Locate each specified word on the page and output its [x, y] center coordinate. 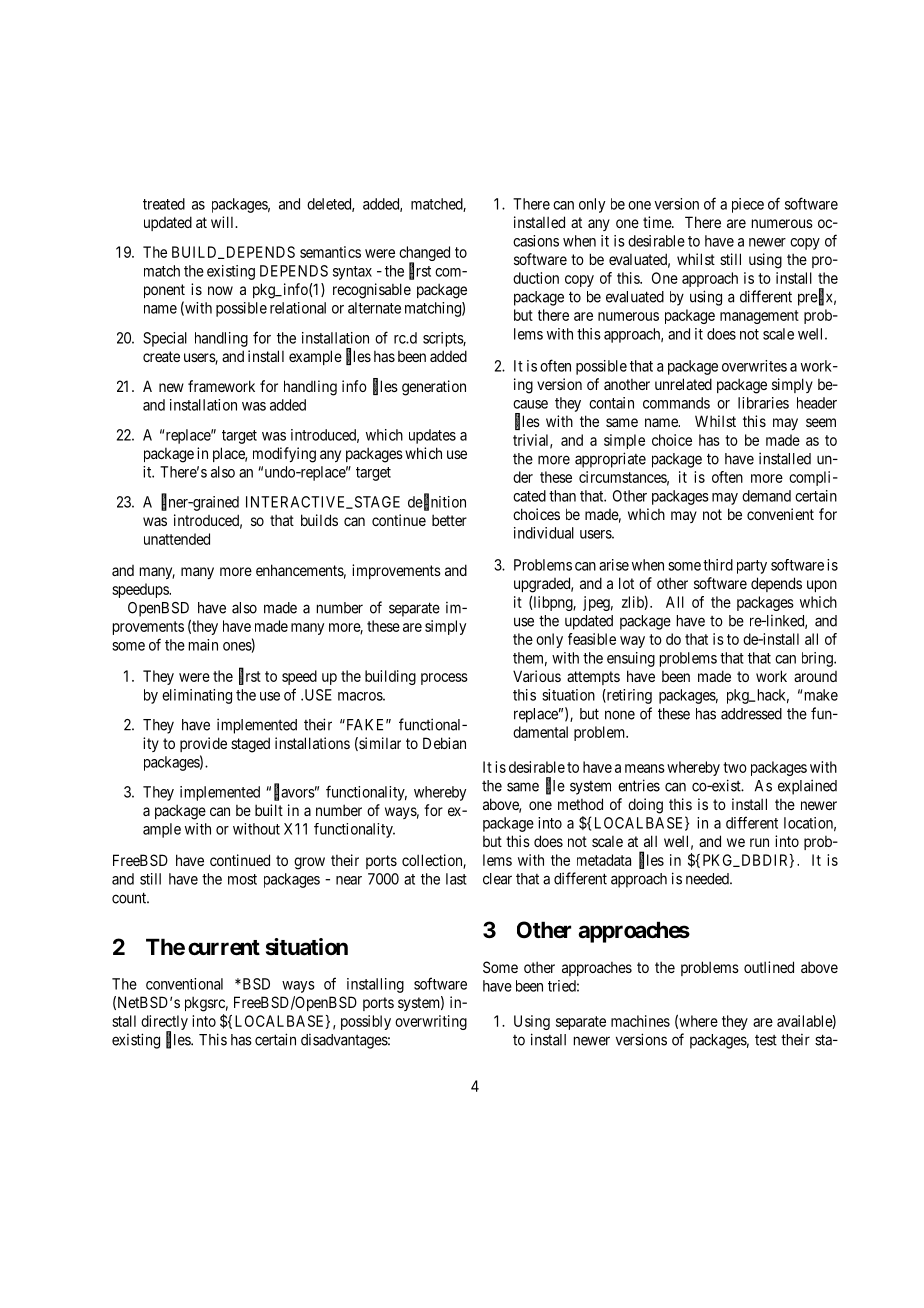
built [269, 810]
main [203, 645]
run [759, 842]
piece [748, 205]
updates [432, 436]
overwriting [431, 1022]
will [224, 222]
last [456, 879]
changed [424, 255]
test [766, 1040]
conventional [184, 984]
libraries [763, 403]
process [444, 679]
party [752, 567]
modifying [284, 455]
